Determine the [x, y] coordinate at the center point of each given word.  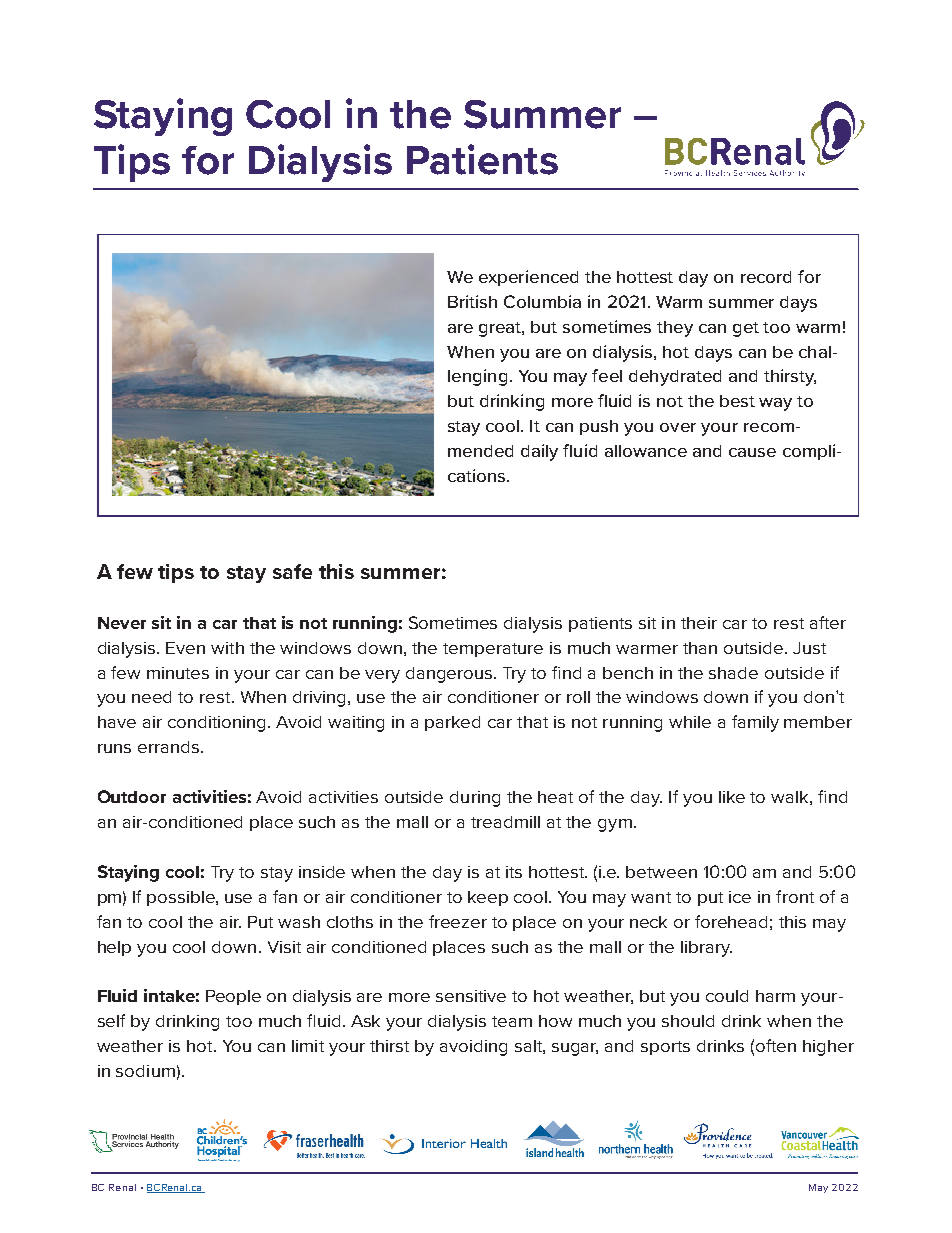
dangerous [450, 675]
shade [733, 673]
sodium [145, 1071]
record [766, 277]
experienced [528, 278]
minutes [178, 673]
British [472, 301]
